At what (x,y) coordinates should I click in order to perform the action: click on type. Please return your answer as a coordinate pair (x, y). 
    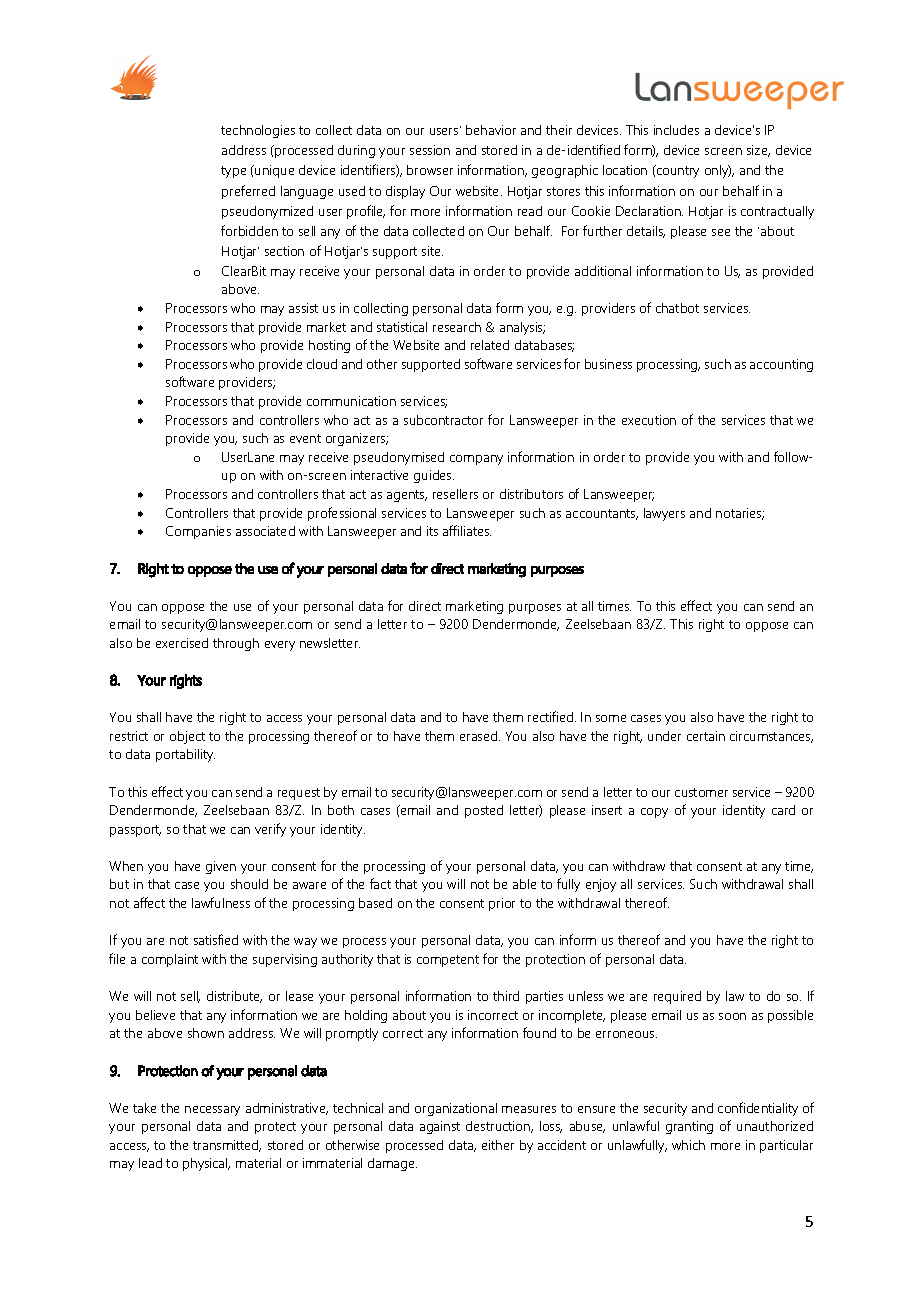
    Looking at the image, I should click on (233, 172).
